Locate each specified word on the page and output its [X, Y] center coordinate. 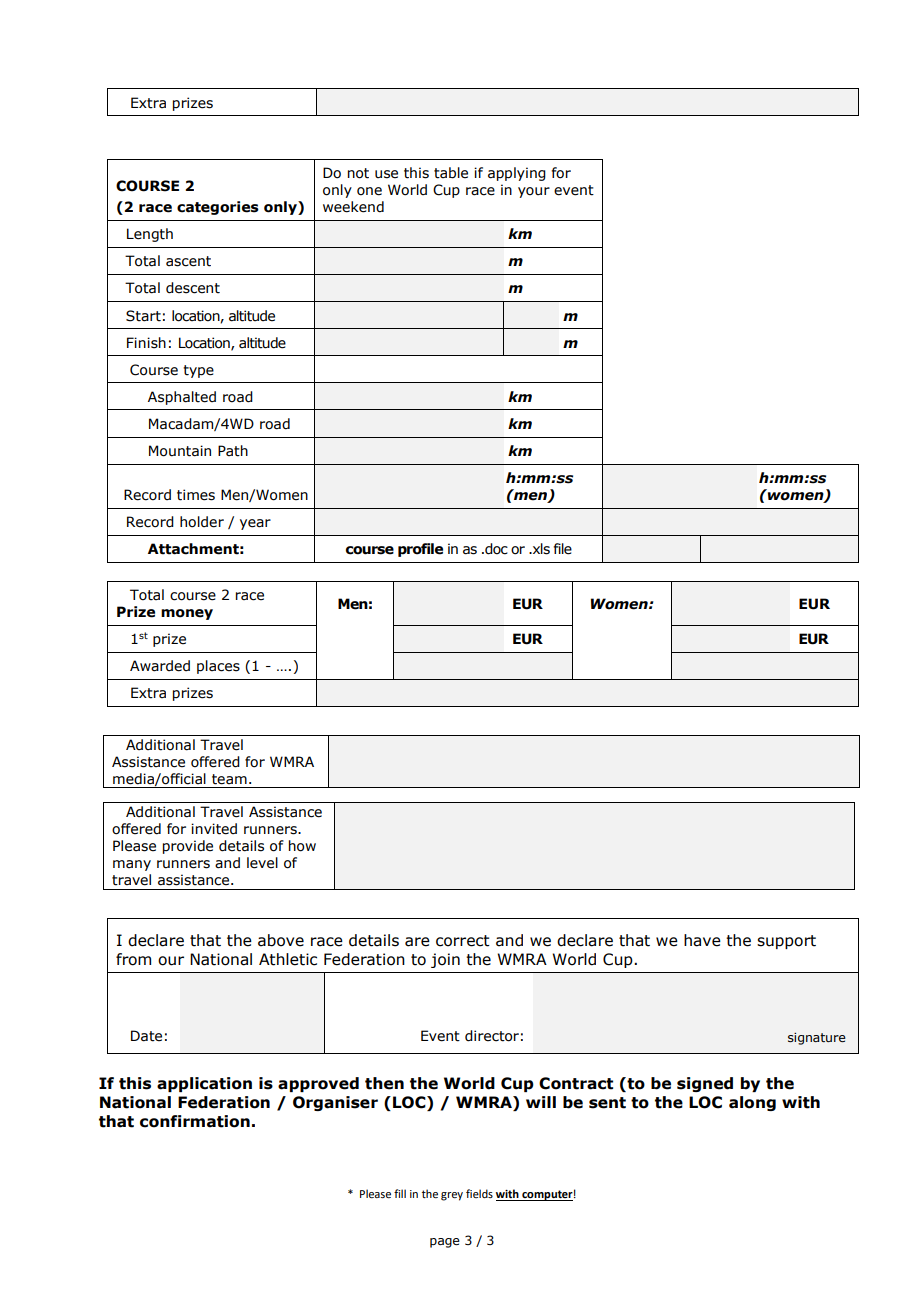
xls [540, 549]
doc [495, 549]
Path [233, 451]
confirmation [195, 1121]
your [534, 192]
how [302, 846]
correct [463, 941]
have [702, 940]
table [451, 173]
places [218, 667]
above [281, 940]
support [786, 942]
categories [218, 208]
